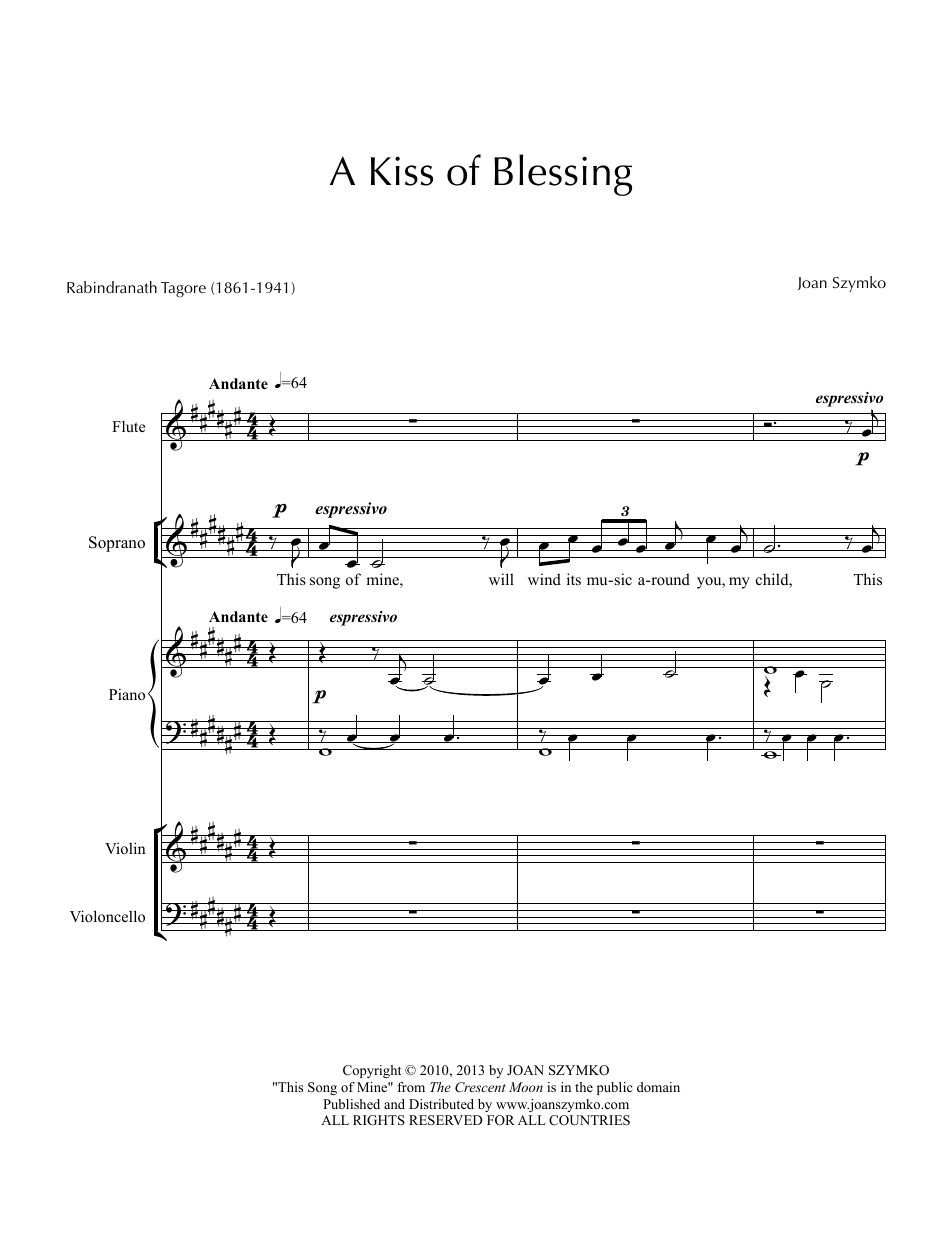  What do you see at coordinates (372, 1071) in the screenshot?
I see `Copyright` at bounding box center [372, 1071].
